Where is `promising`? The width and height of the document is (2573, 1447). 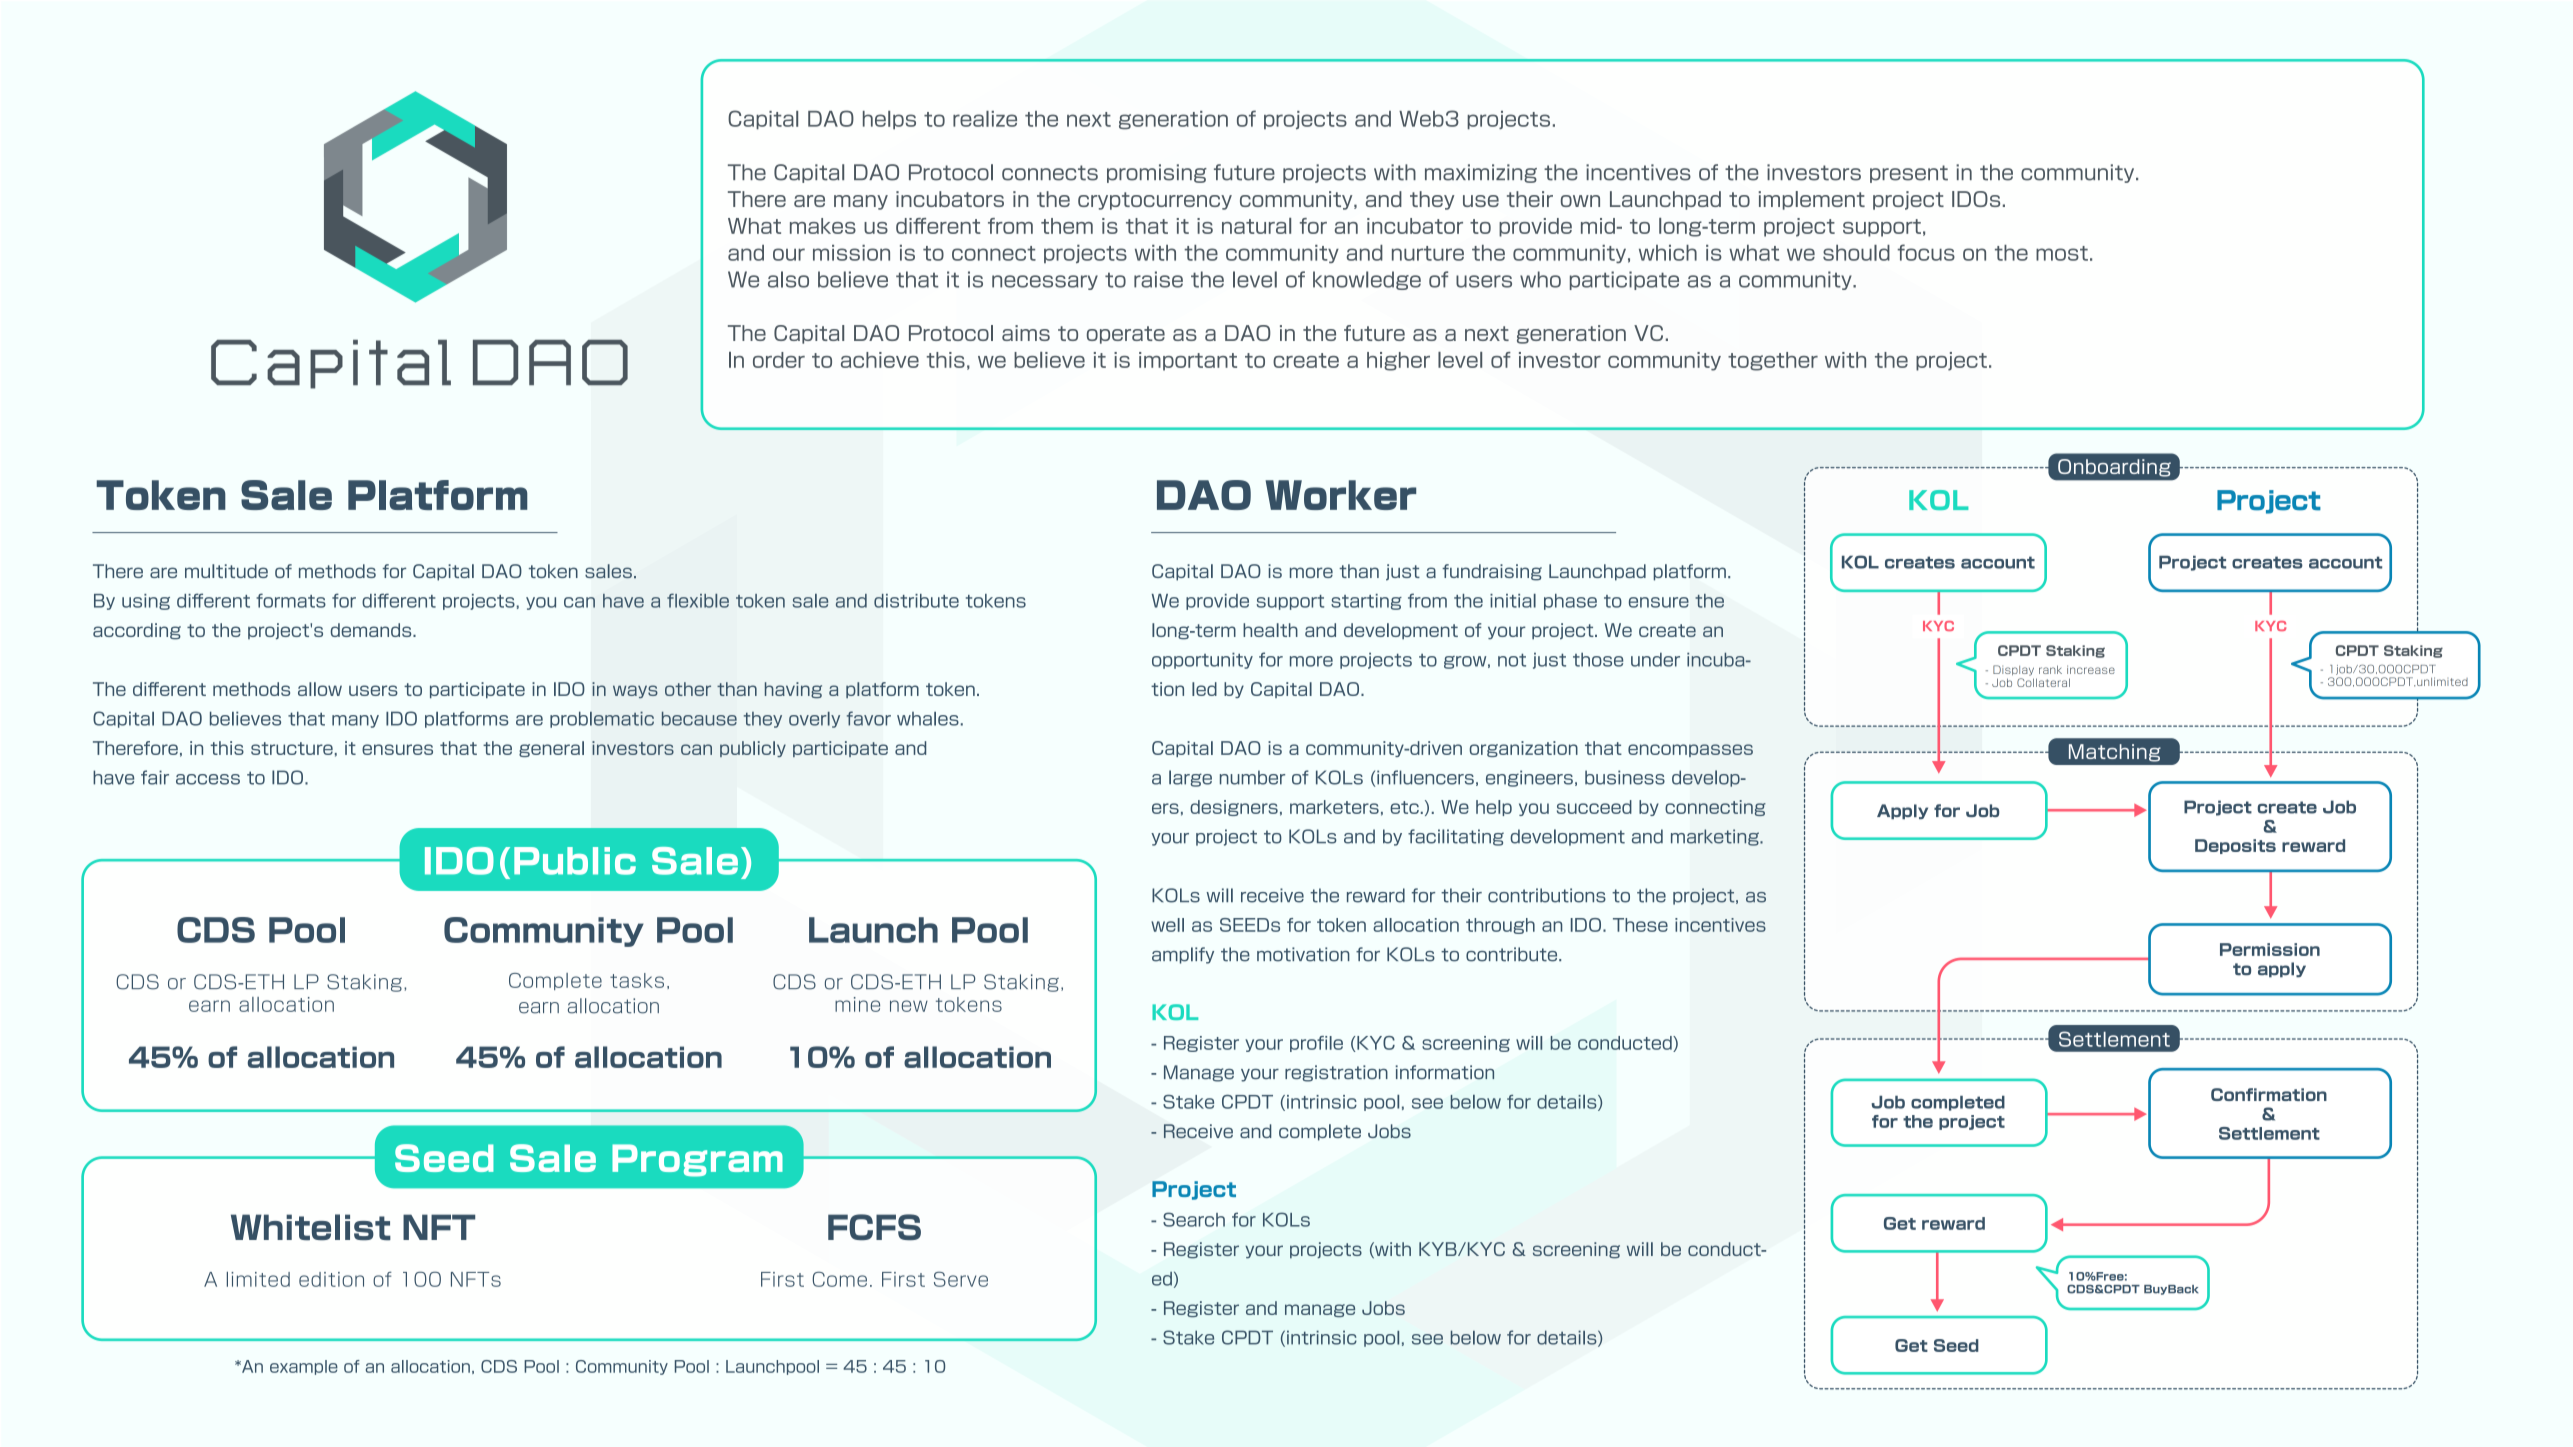
promising is located at coordinates (1157, 173).
